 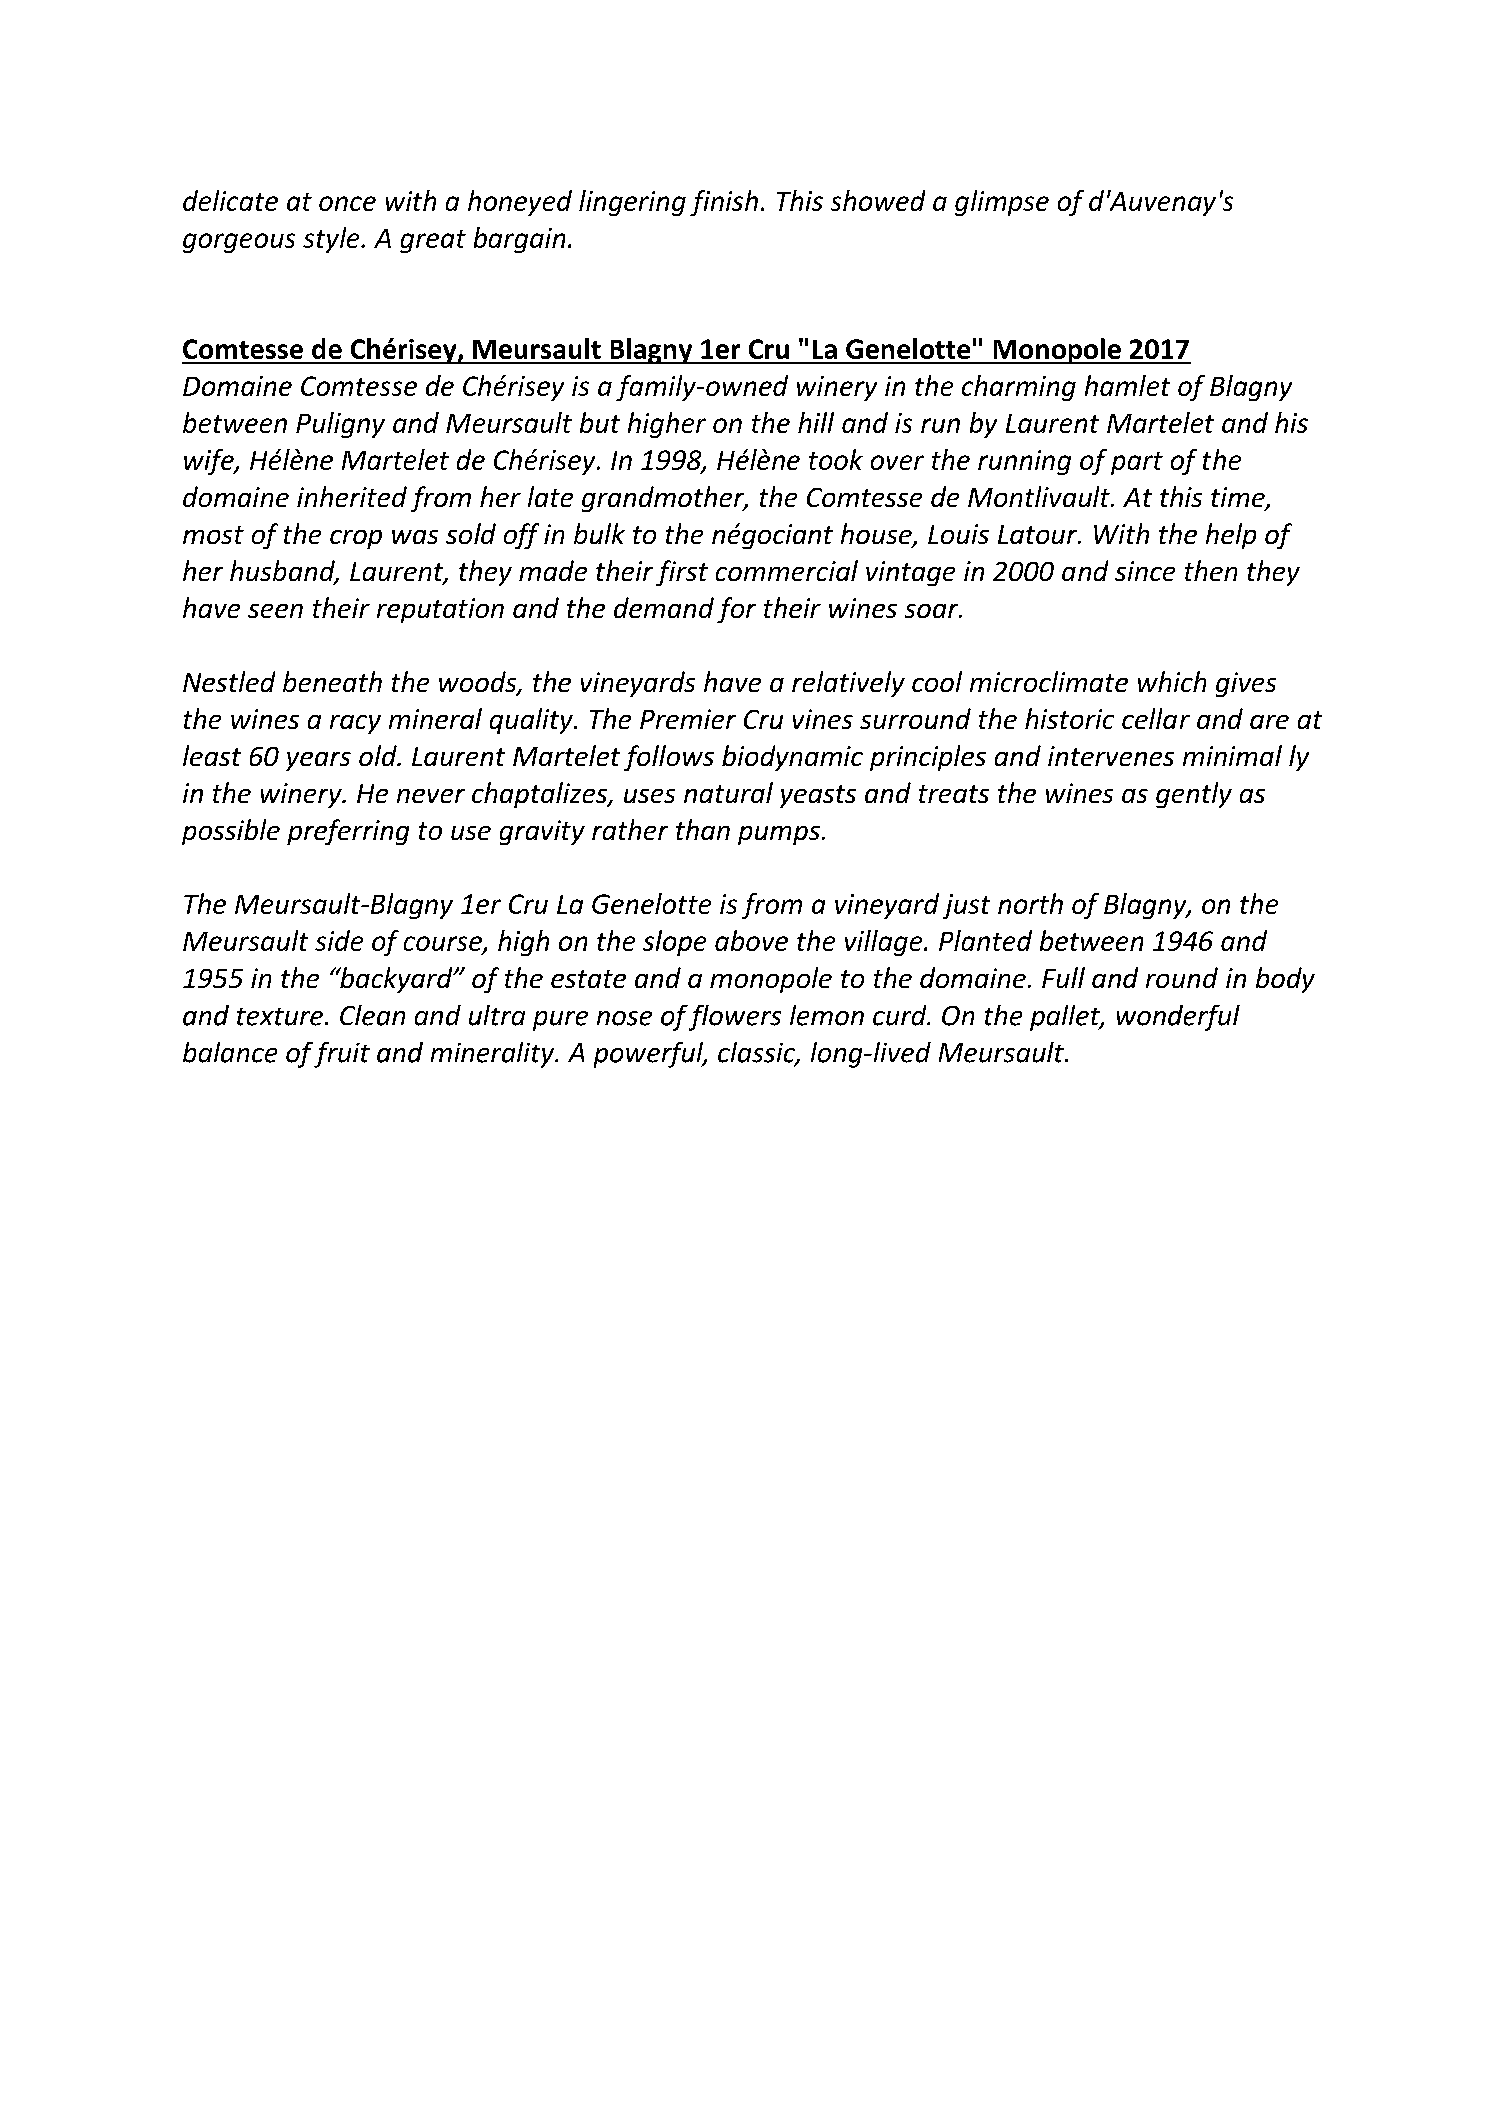 What do you see at coordinates (332, 240) in the screenshot?
I see `style` at bounding box center [332, 240].
